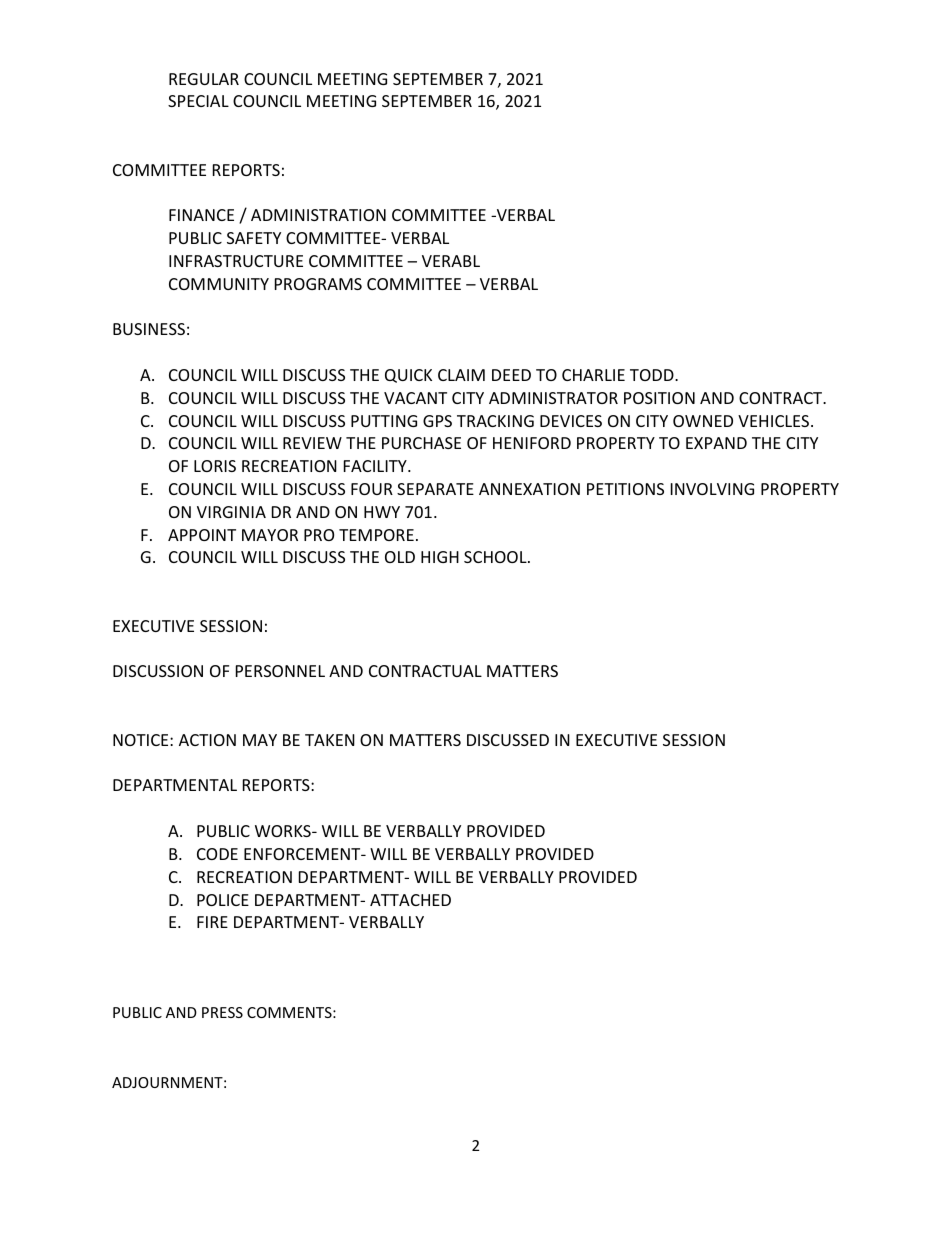 The width and height of the image is (952, 1233). What do you see at coordinates (223, 900) in the image?
I see `POLICE` at bounding box center [223, 900].
